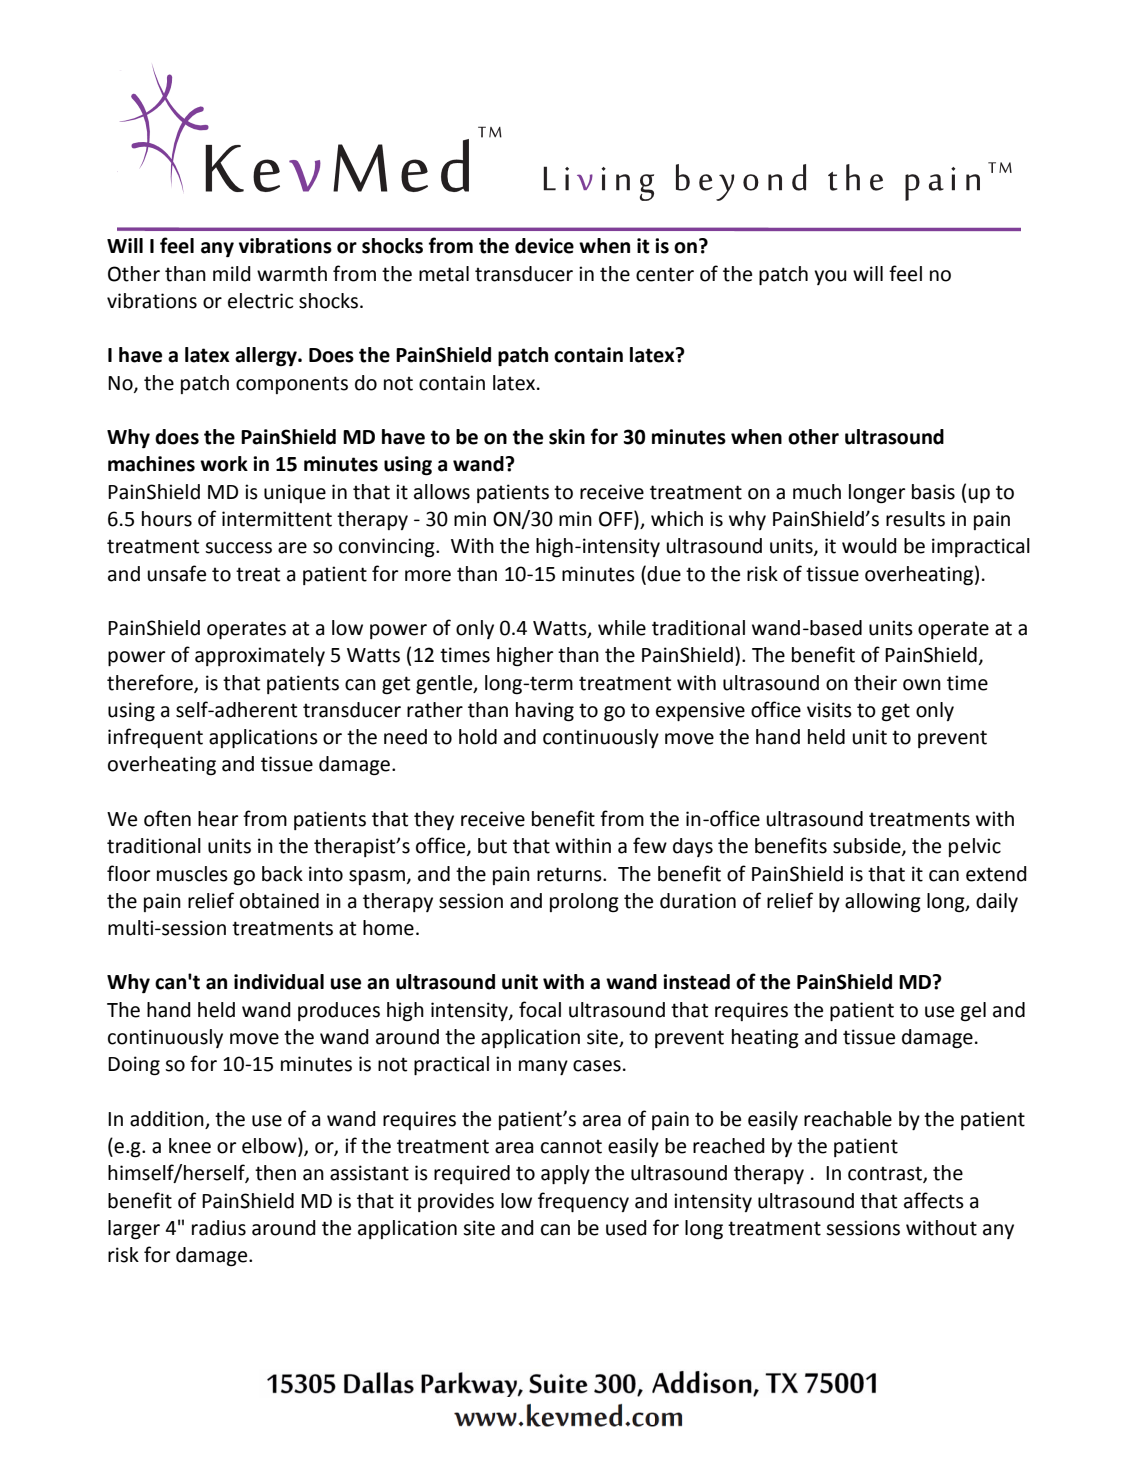  I want to click on you, so click(830, 277).
